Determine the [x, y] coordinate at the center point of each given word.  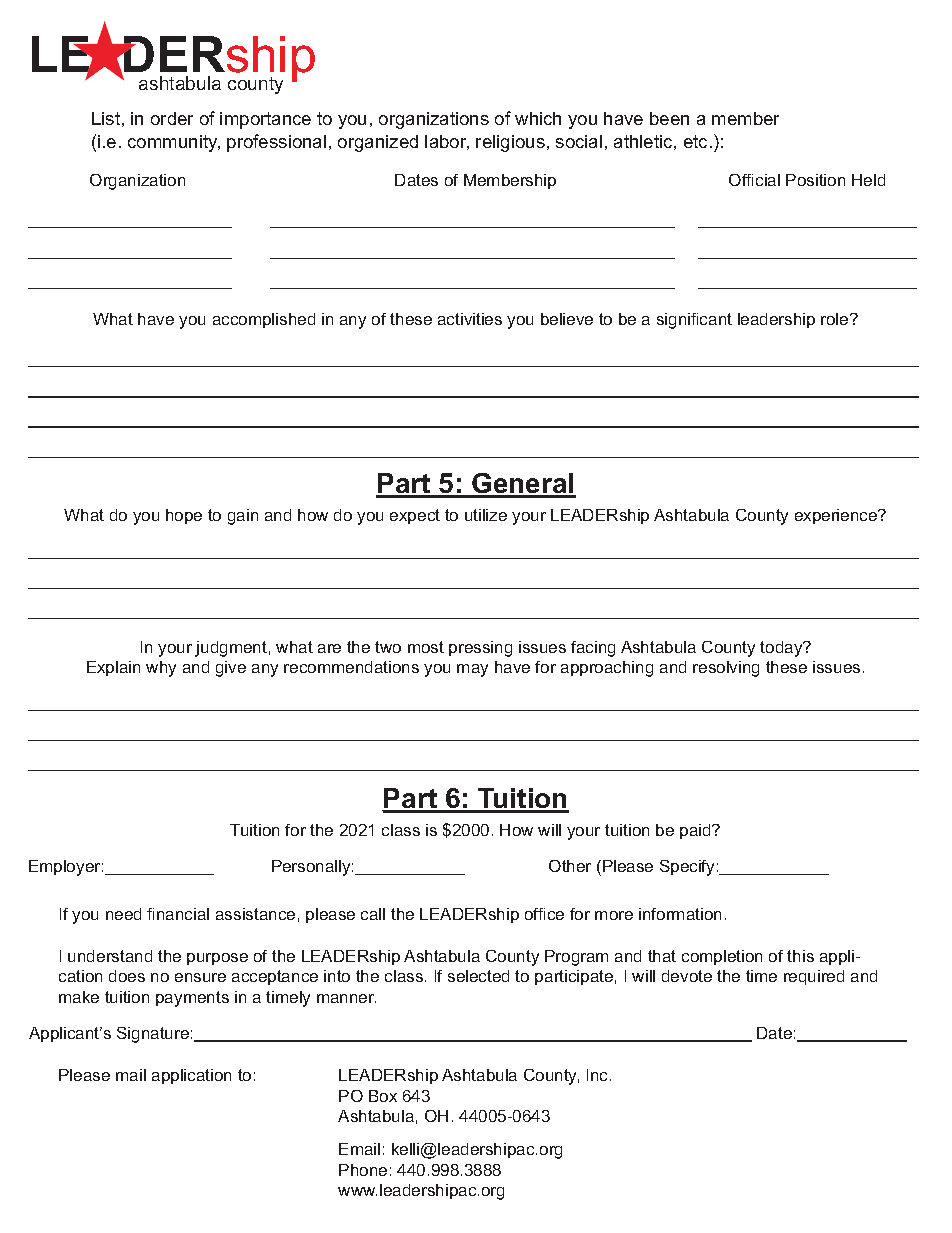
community [174, 143]
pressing [480, 649]
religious [510, 143]
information [680, 914]
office [544, 914]
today [782, 649]
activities [470, 319]
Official [754, 180]
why [161, 669]
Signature [153, 1035]
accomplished [264, 320]
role [836, 319]
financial [178, 914]
